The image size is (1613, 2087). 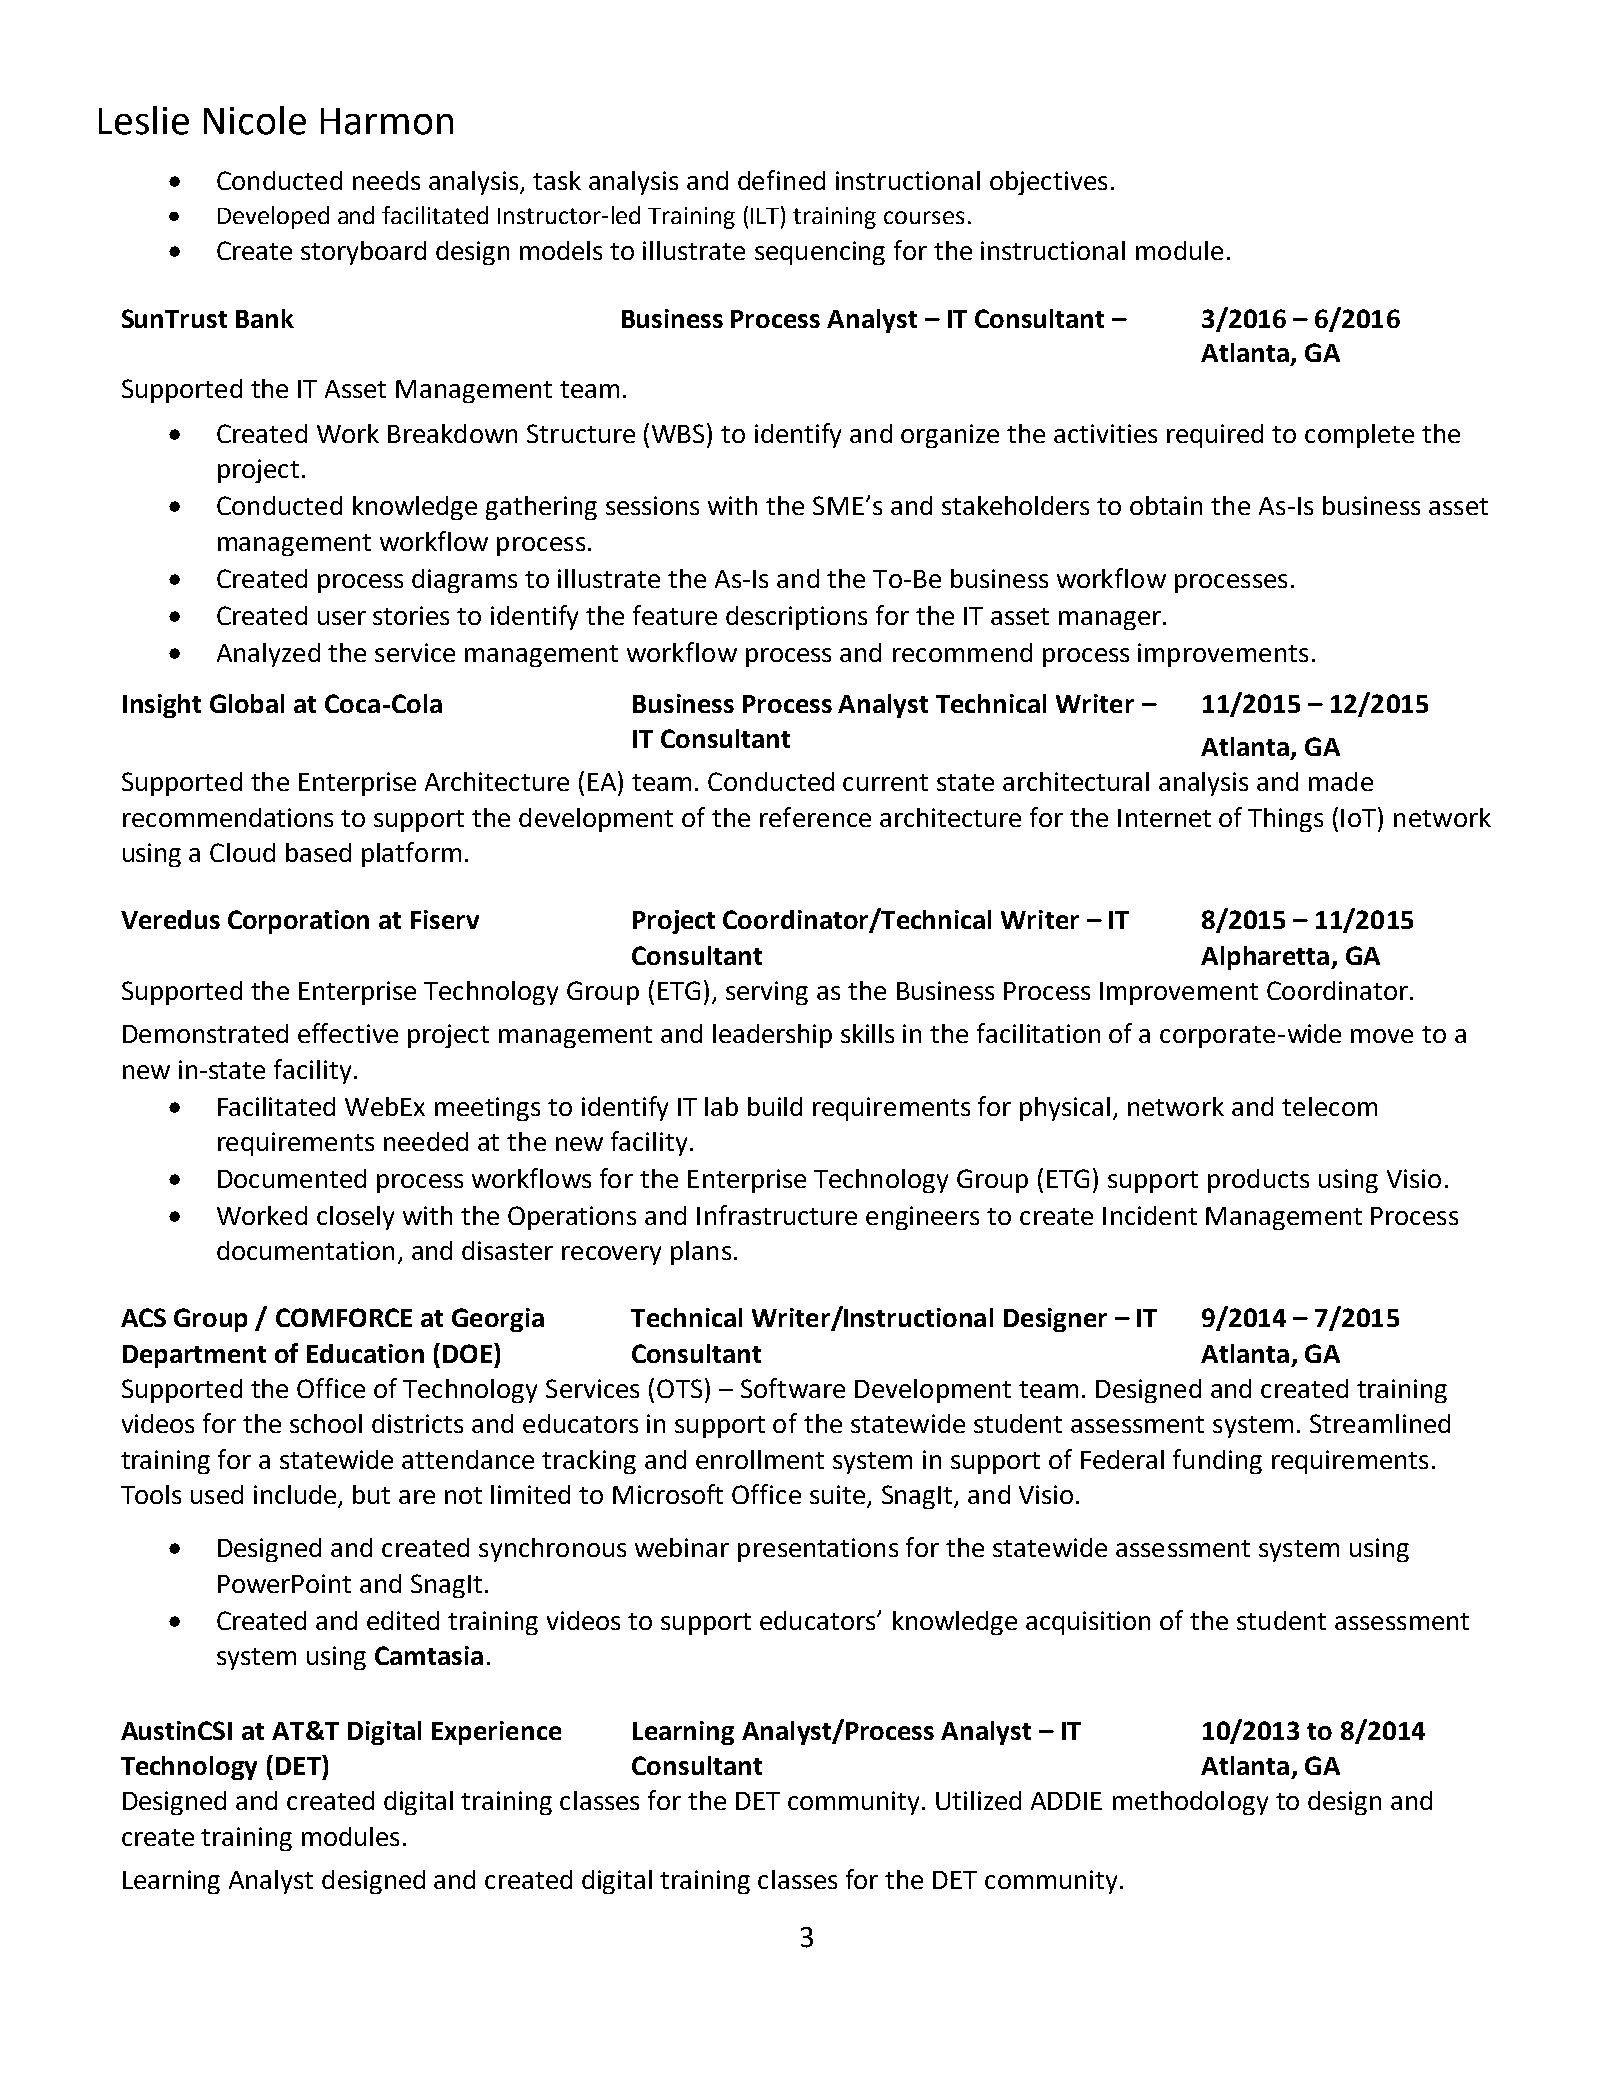 I want to click on products, so click(x=1258, y=1181).
